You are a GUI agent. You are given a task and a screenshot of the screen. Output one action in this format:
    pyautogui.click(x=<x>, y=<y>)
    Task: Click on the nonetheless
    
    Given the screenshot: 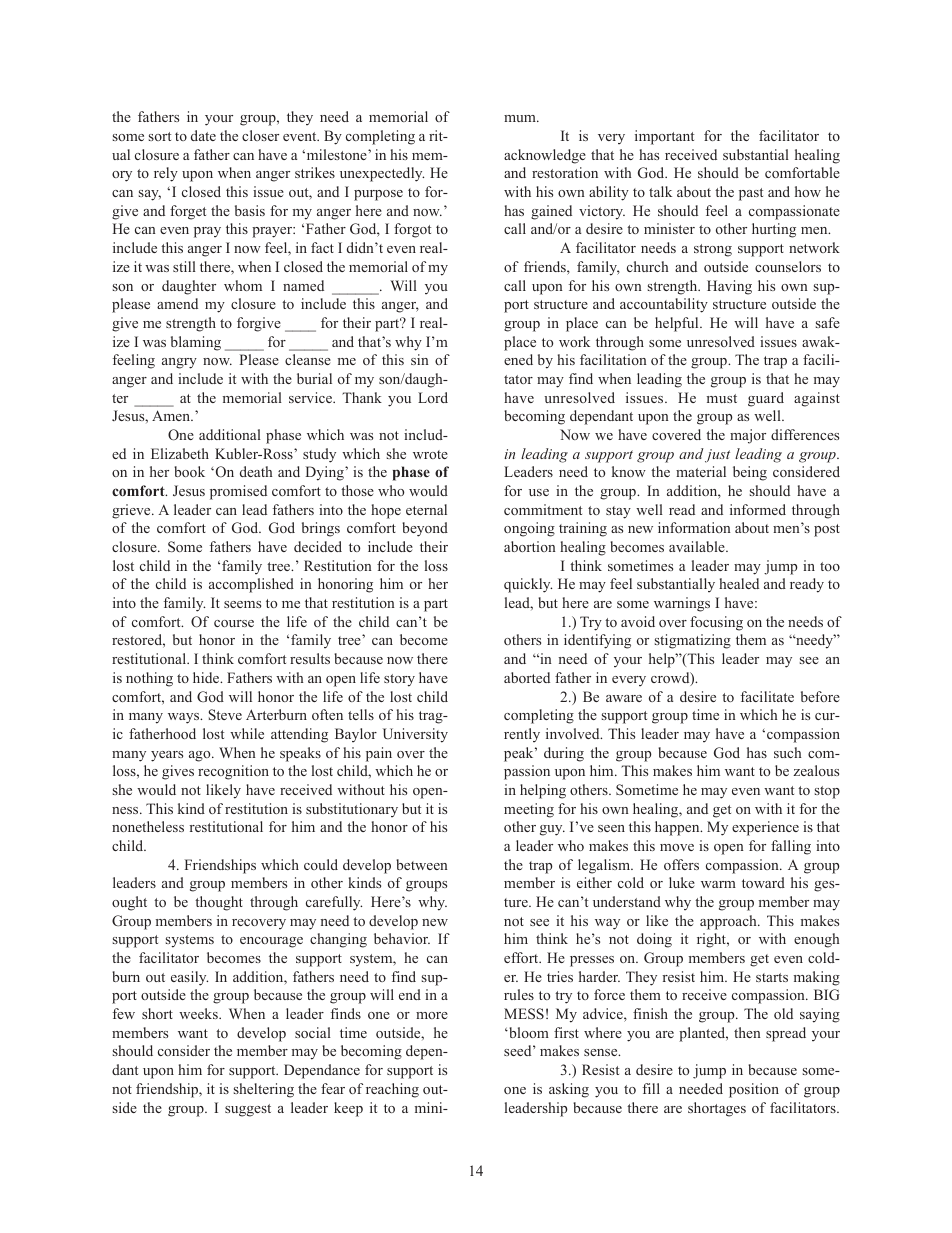 What is the action you would take?
    pyautogui.click(x=148, y=826)
